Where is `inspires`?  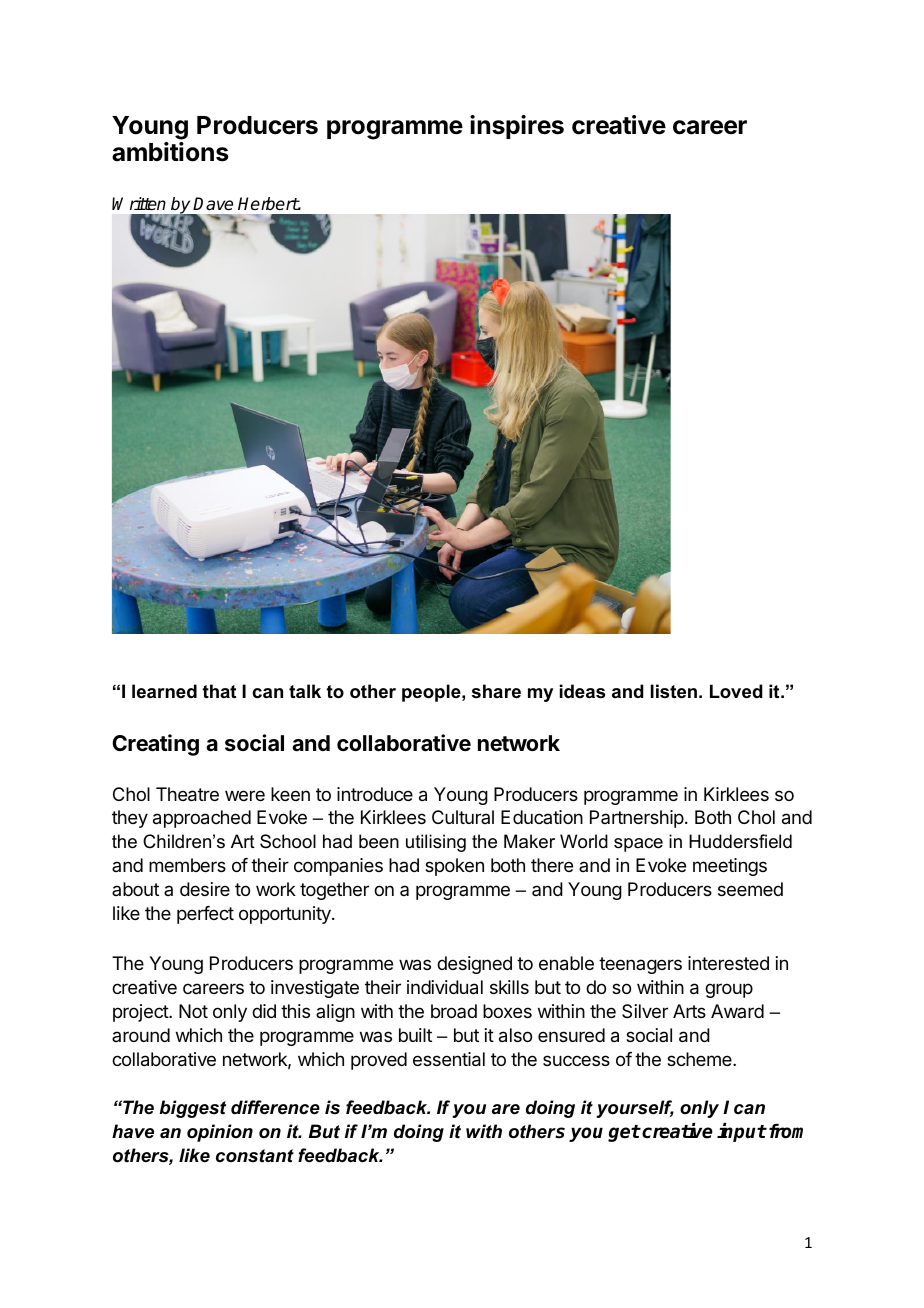 inspires is located at coordinates (517, 127).
